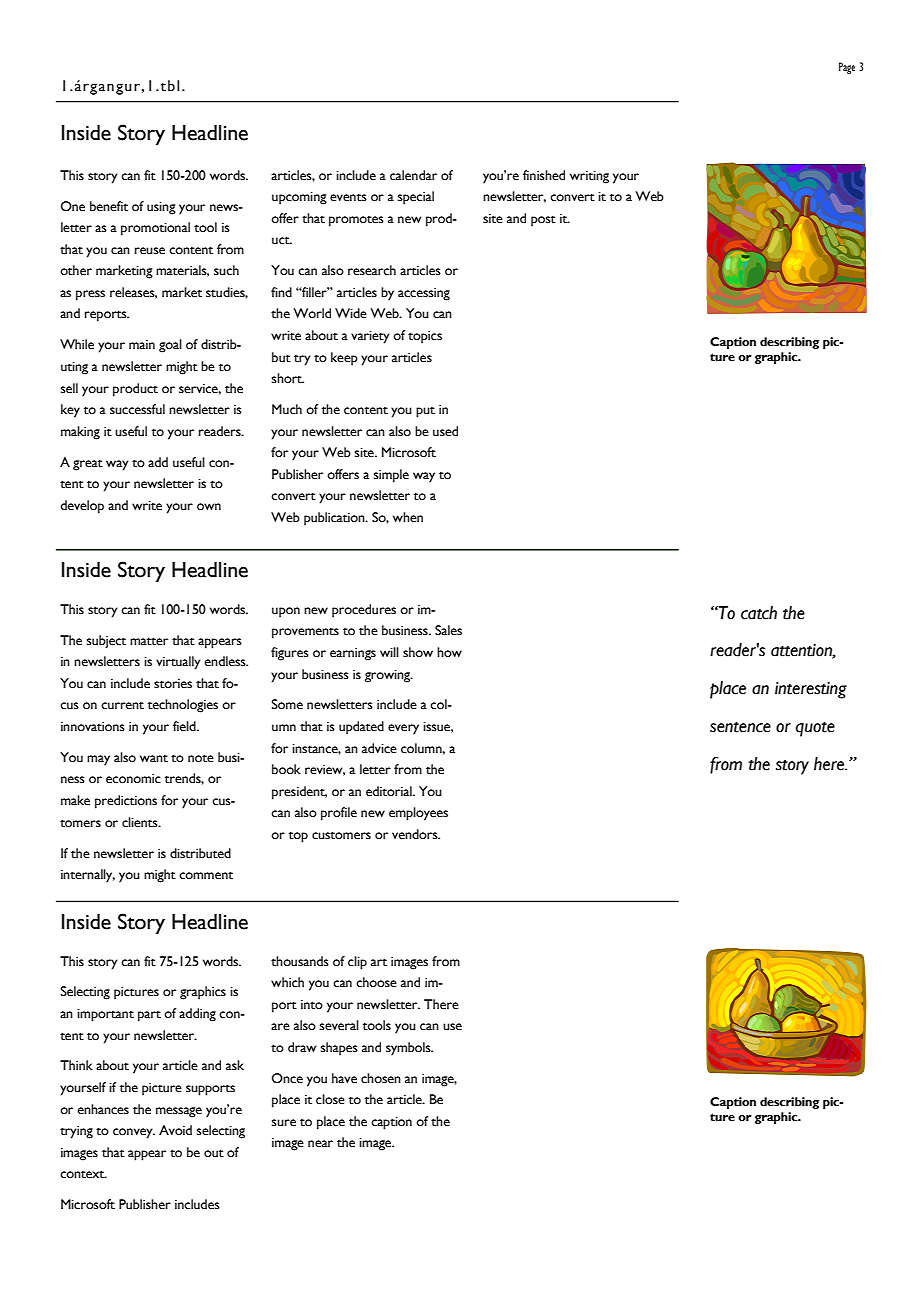 This page has width=924, height=1308. I want to click on chosen, so click(381, 1078).
